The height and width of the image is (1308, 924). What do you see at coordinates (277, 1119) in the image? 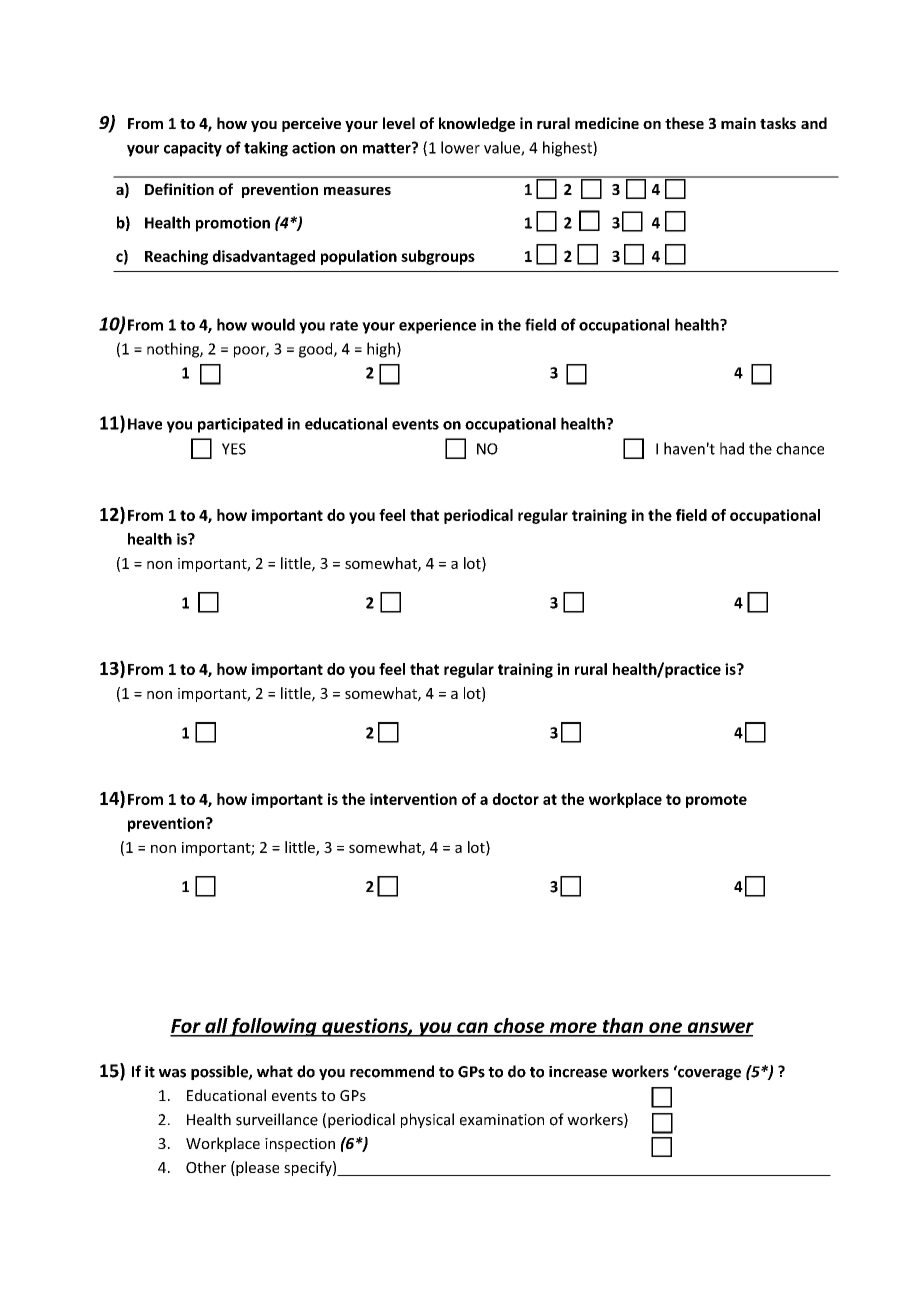
I see `surveillance` at bounding box center [277, 1119].
